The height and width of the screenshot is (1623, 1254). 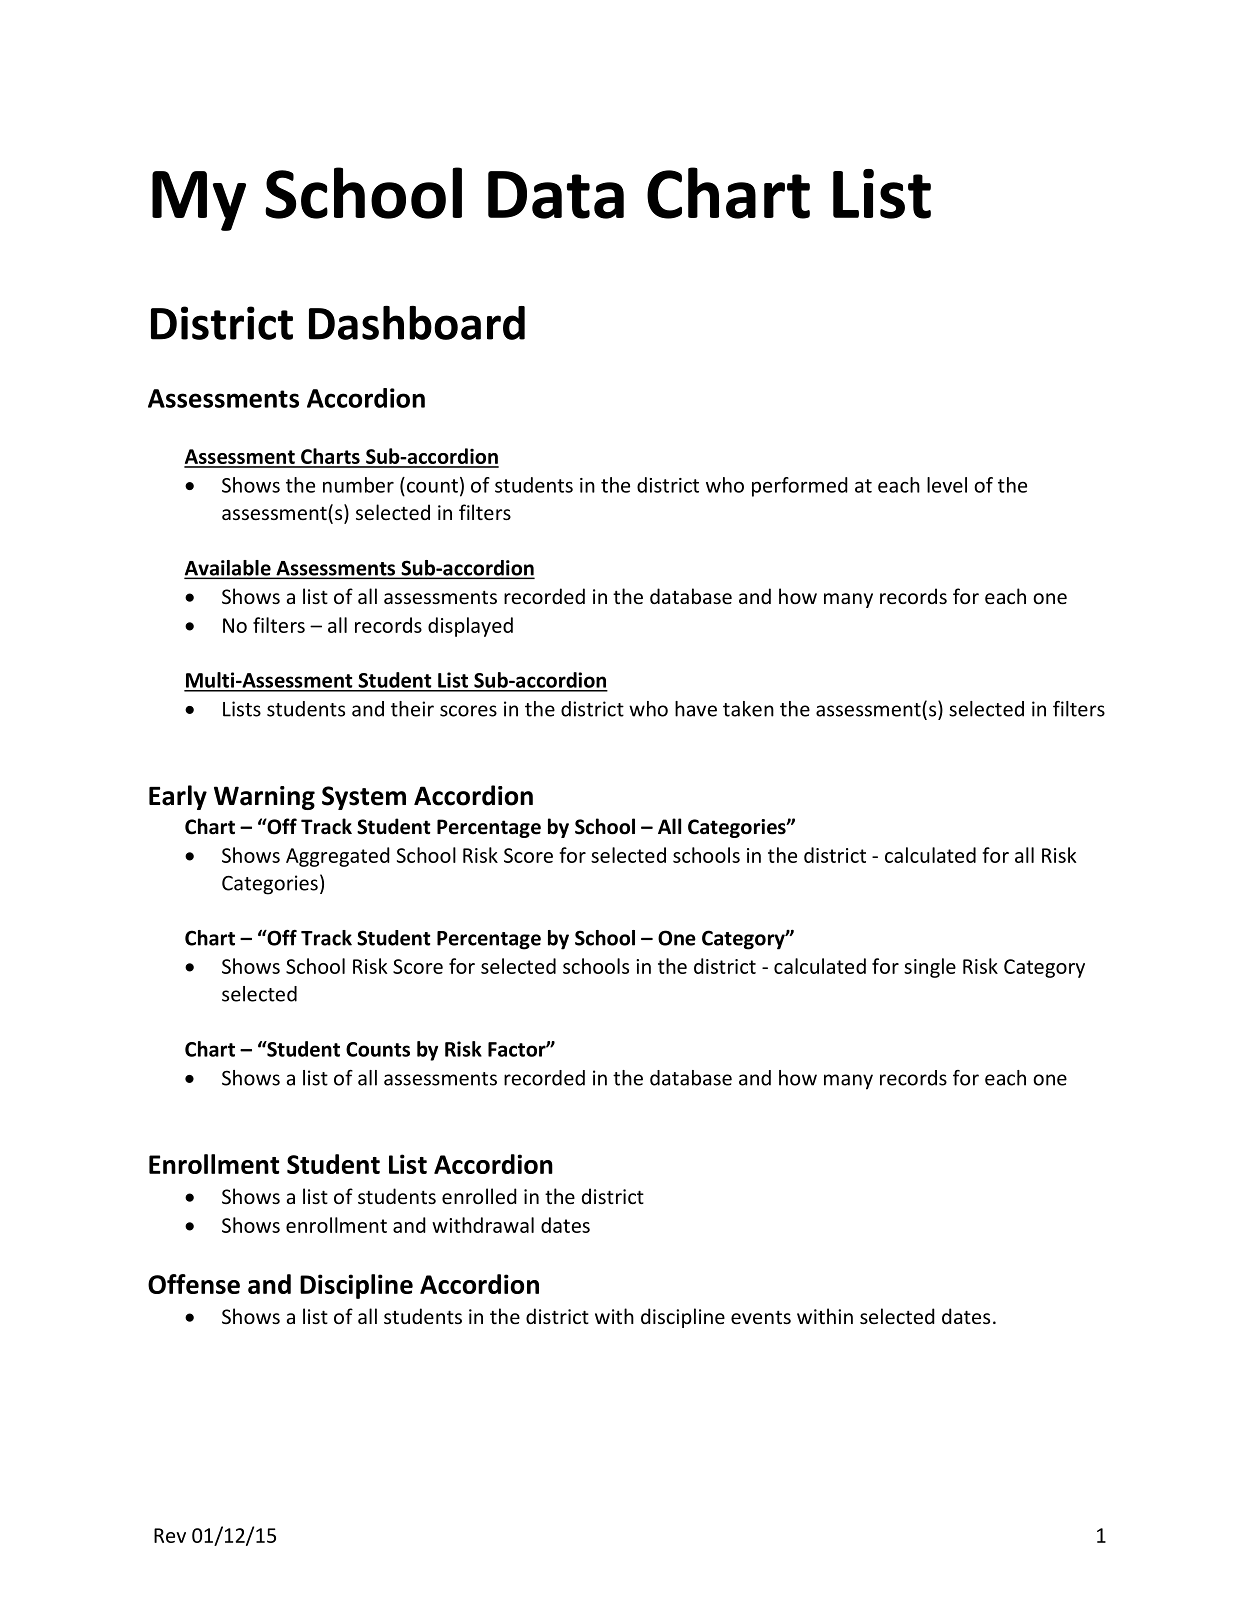 I want to click on single, so click(x=930, y=968).
